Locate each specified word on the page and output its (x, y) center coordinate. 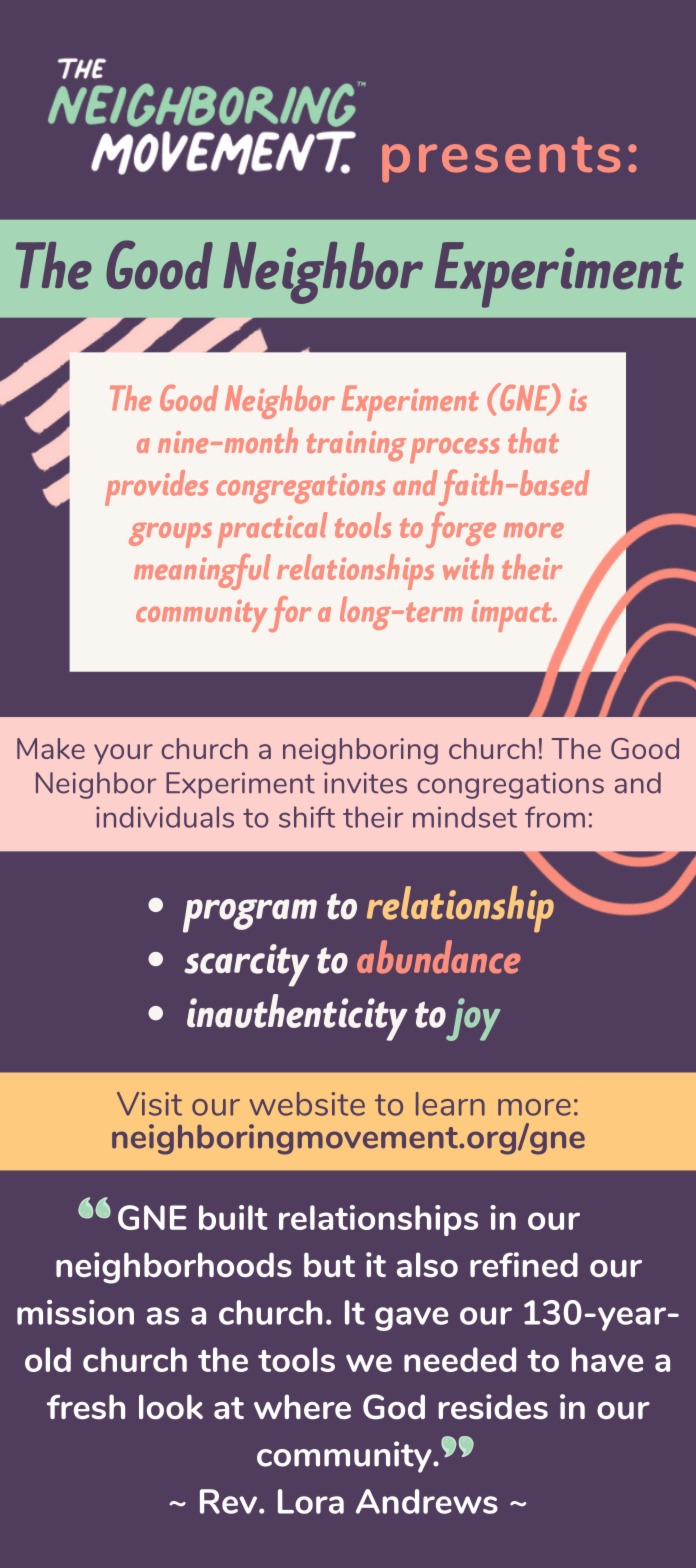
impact (513, 616)
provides (156, 488)
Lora (311, 1501)
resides (493, 1406)
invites (365, 783)
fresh (86, 1406)
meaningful (202, 572)
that (533, 440)
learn (450, 1104)
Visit (149, 1104)
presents (501, 159)
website (307, 1104)
